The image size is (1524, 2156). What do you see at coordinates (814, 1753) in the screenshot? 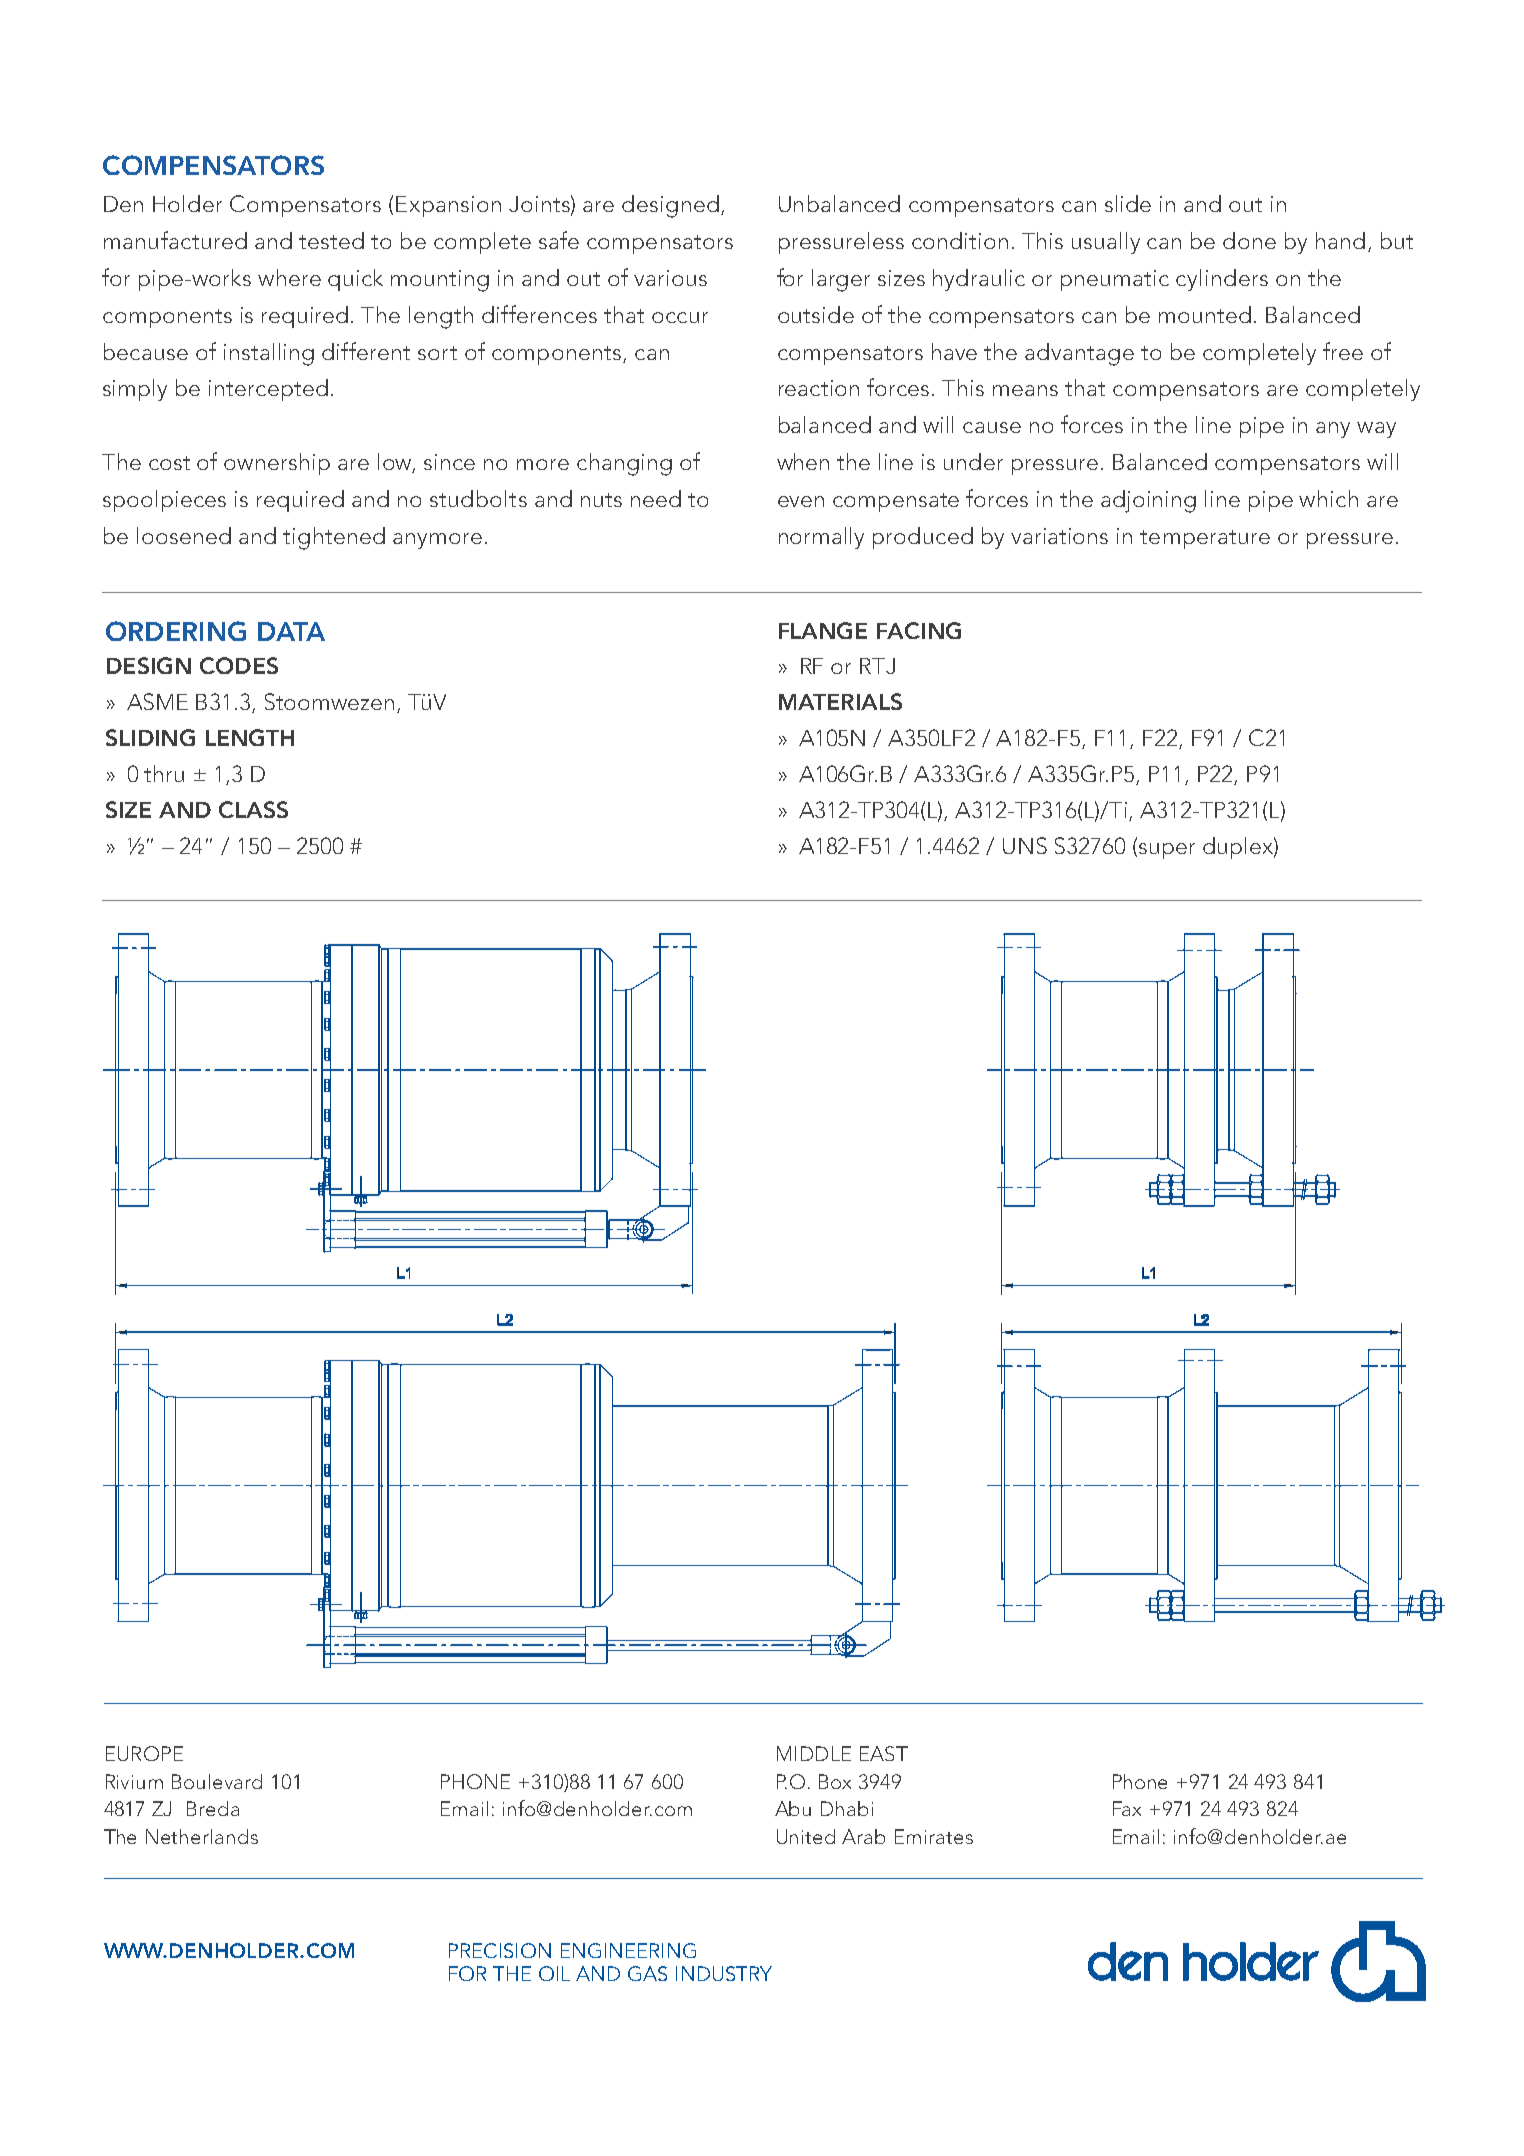
I see `MIDDLE` at bounding box center [814, 1753].
